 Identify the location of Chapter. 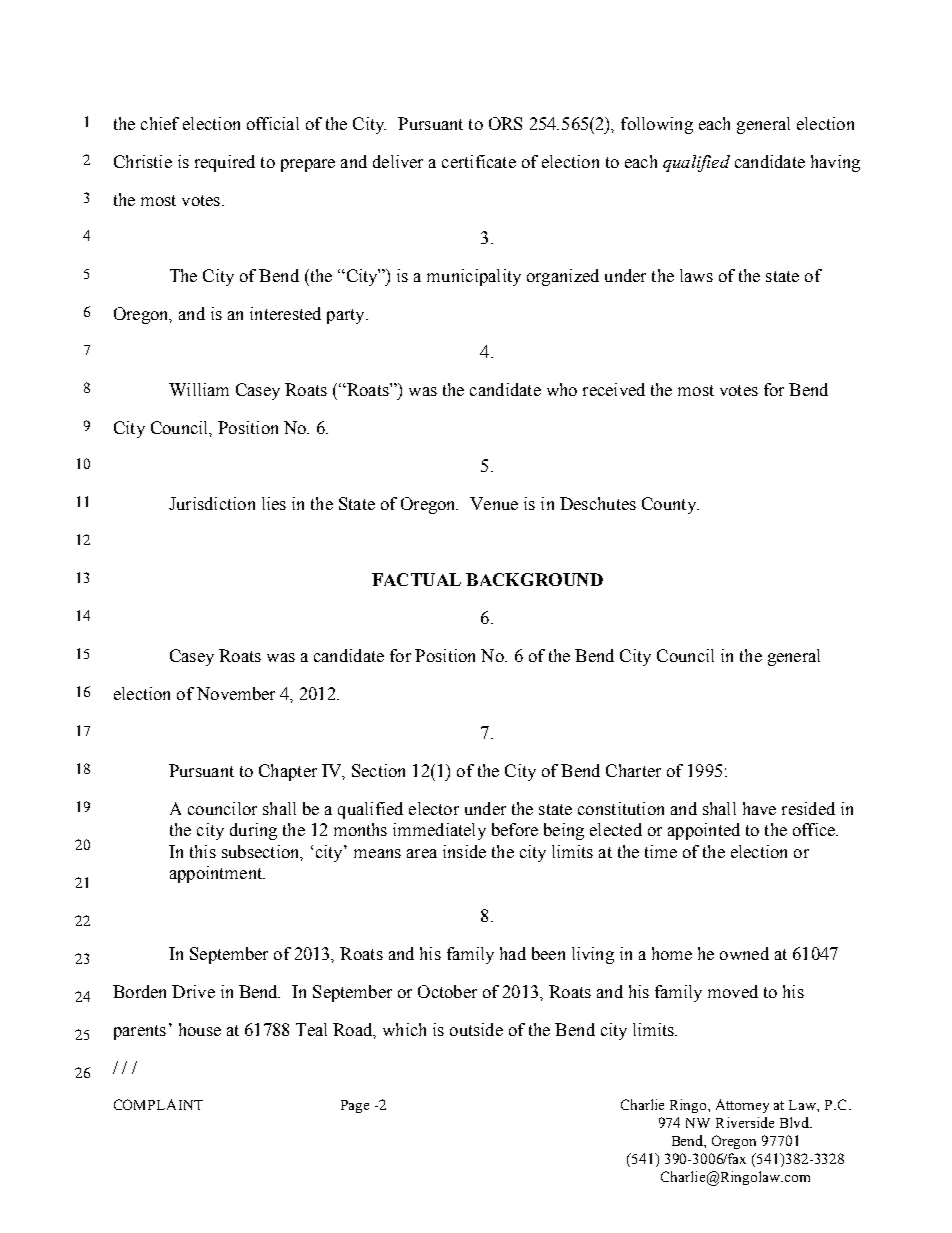
(288, 772).
